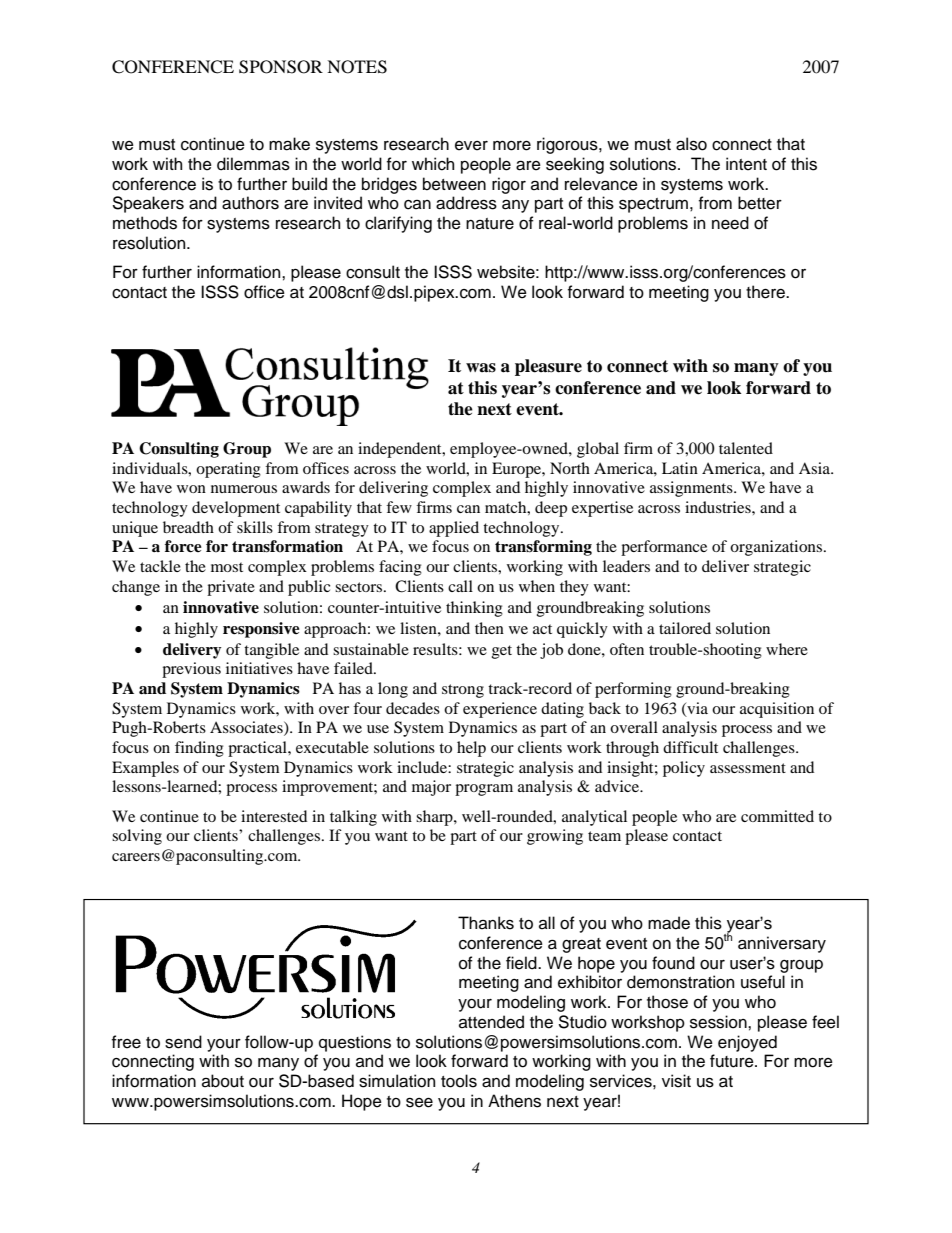 This document has height=1233, width=952. Describe the element at coordinates (199, 749) in the document. I see `finding` at that location.
